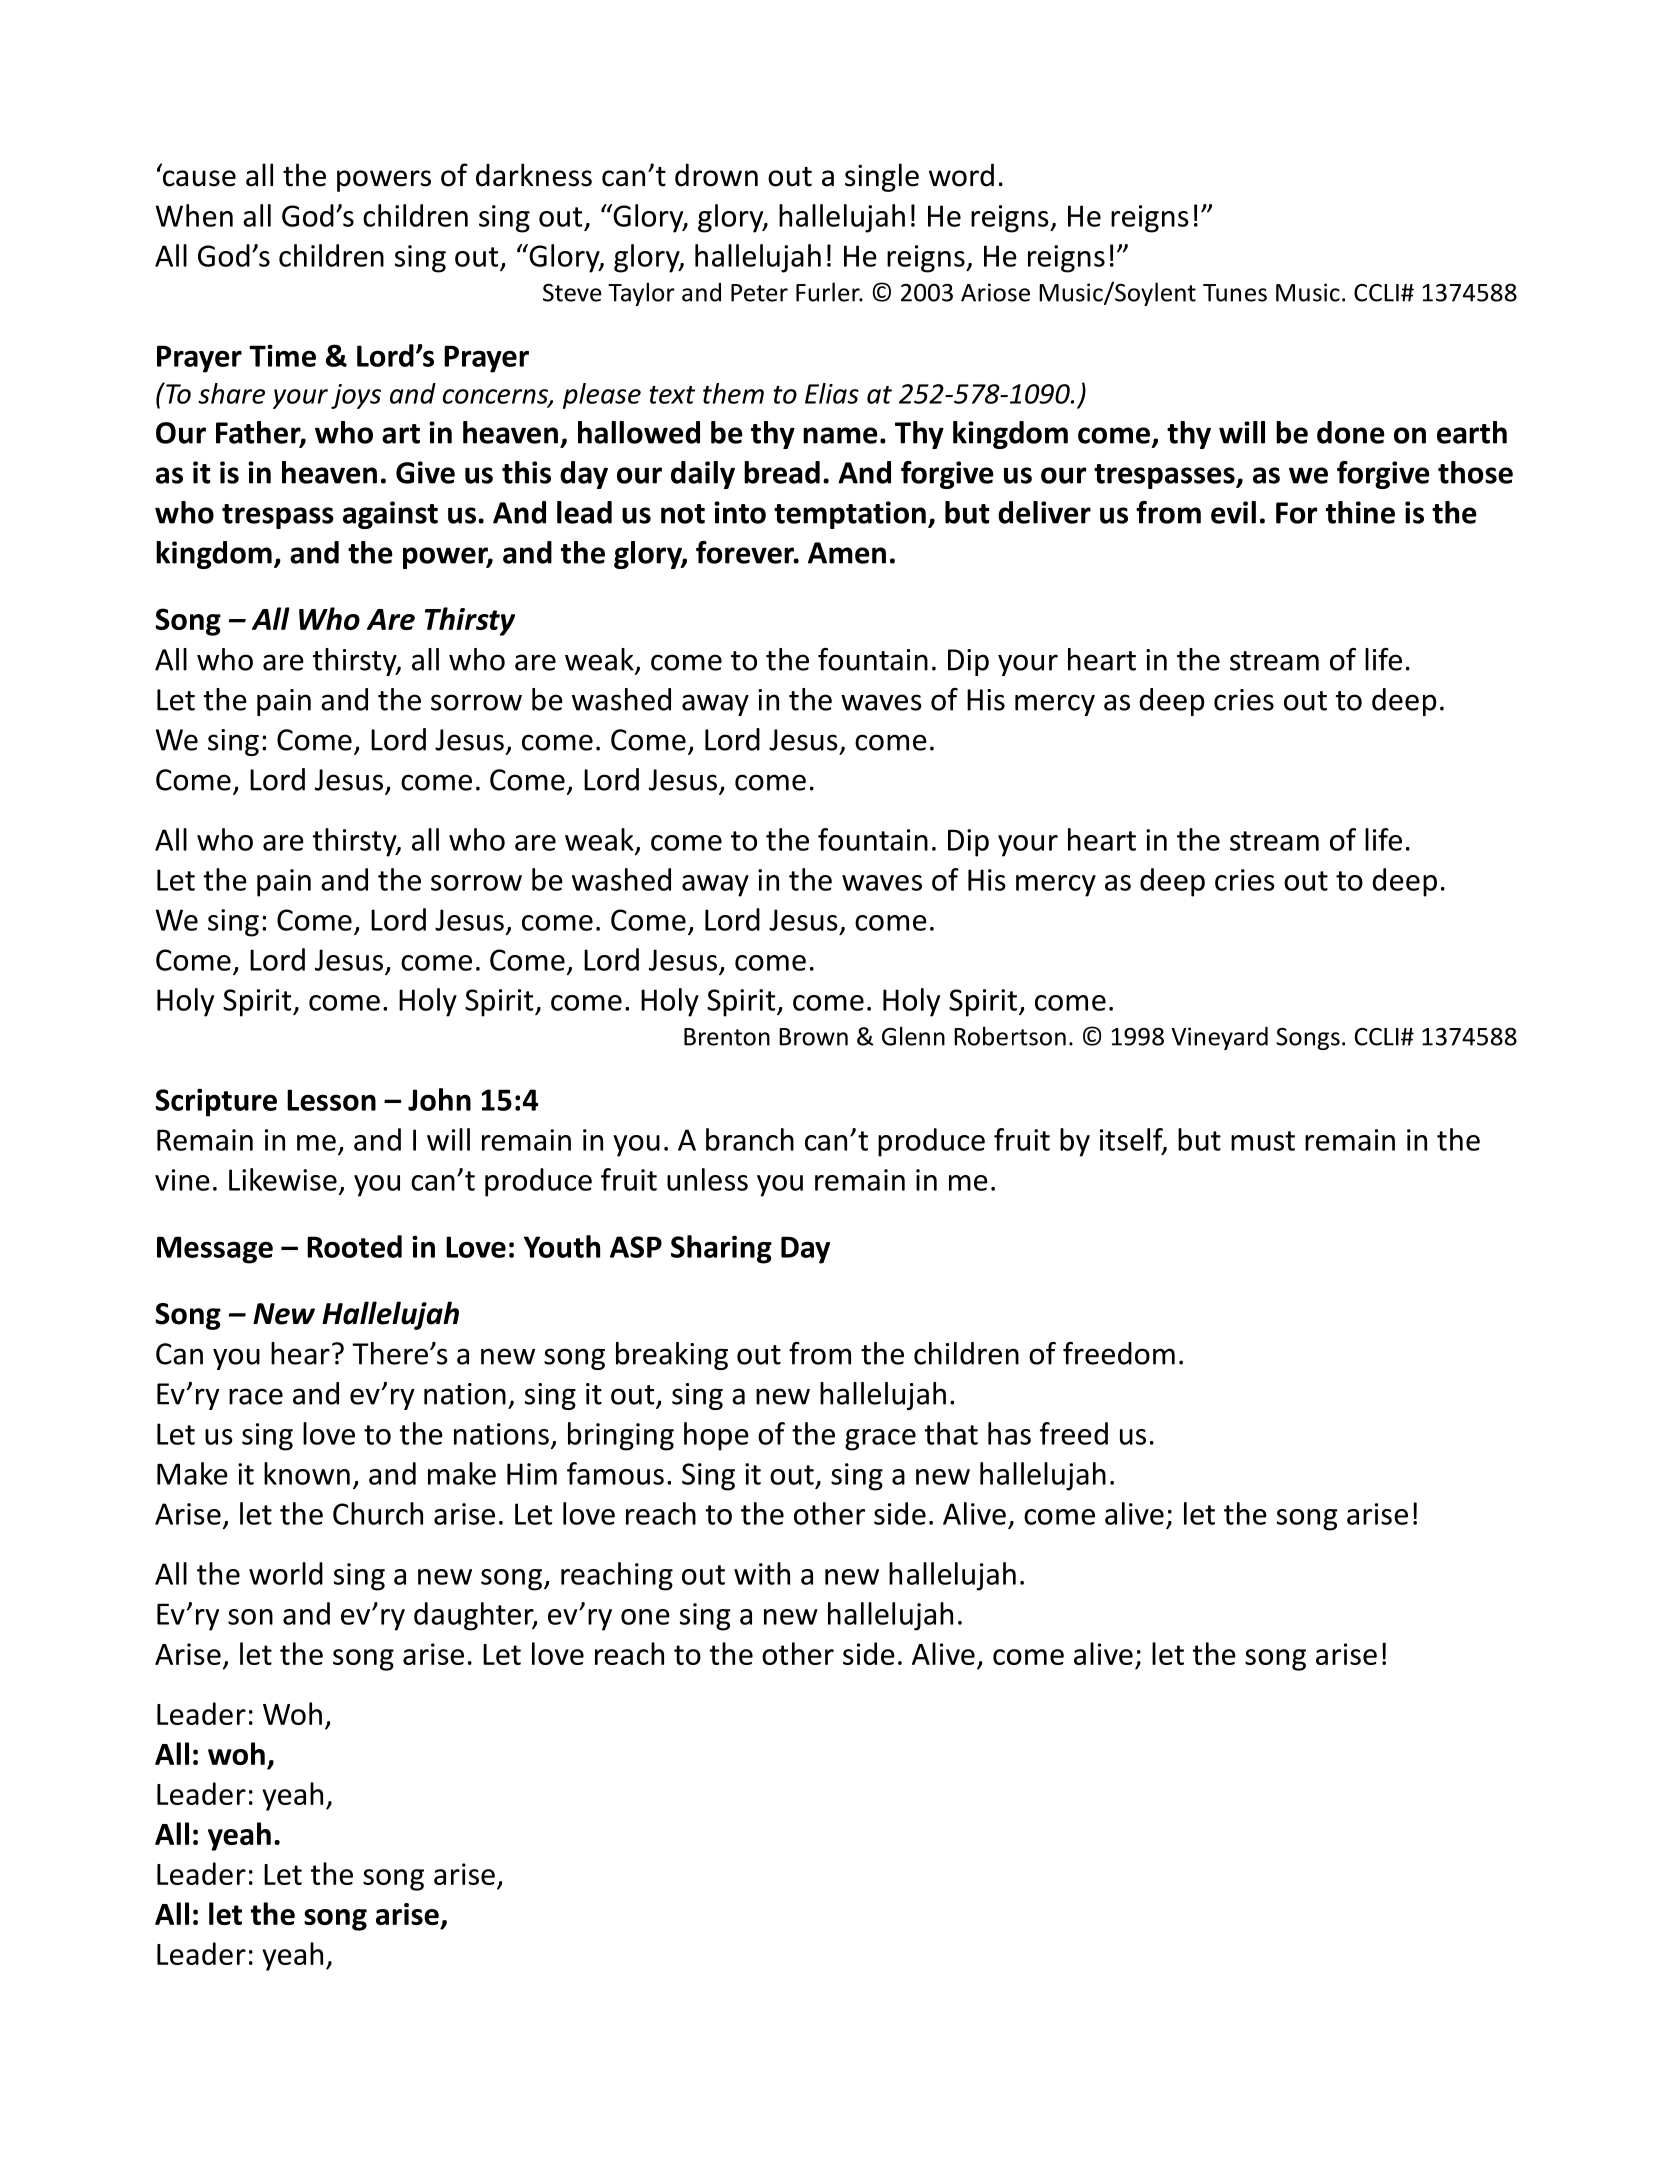  What do you see at coordinates (716, 175) in the screenshot?
I see `drown` at bounding box center [716, 175].
